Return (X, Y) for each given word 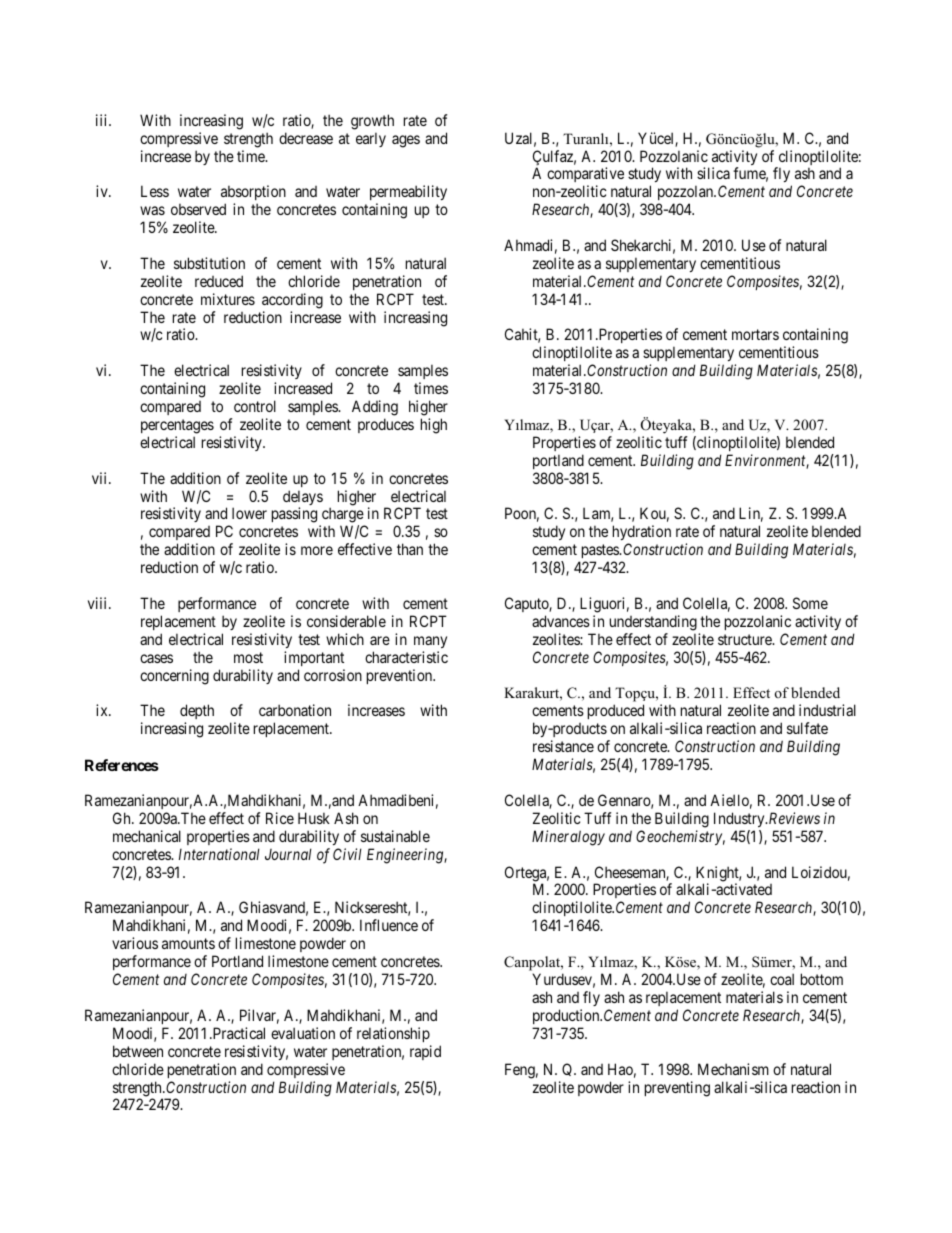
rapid (425, 1052)
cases (156, 658)
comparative (585, 176)
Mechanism (733, 1069)
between (138, 1051)
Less (155, 191)
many (430, 642)
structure (746, 639)
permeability (408, 194)
